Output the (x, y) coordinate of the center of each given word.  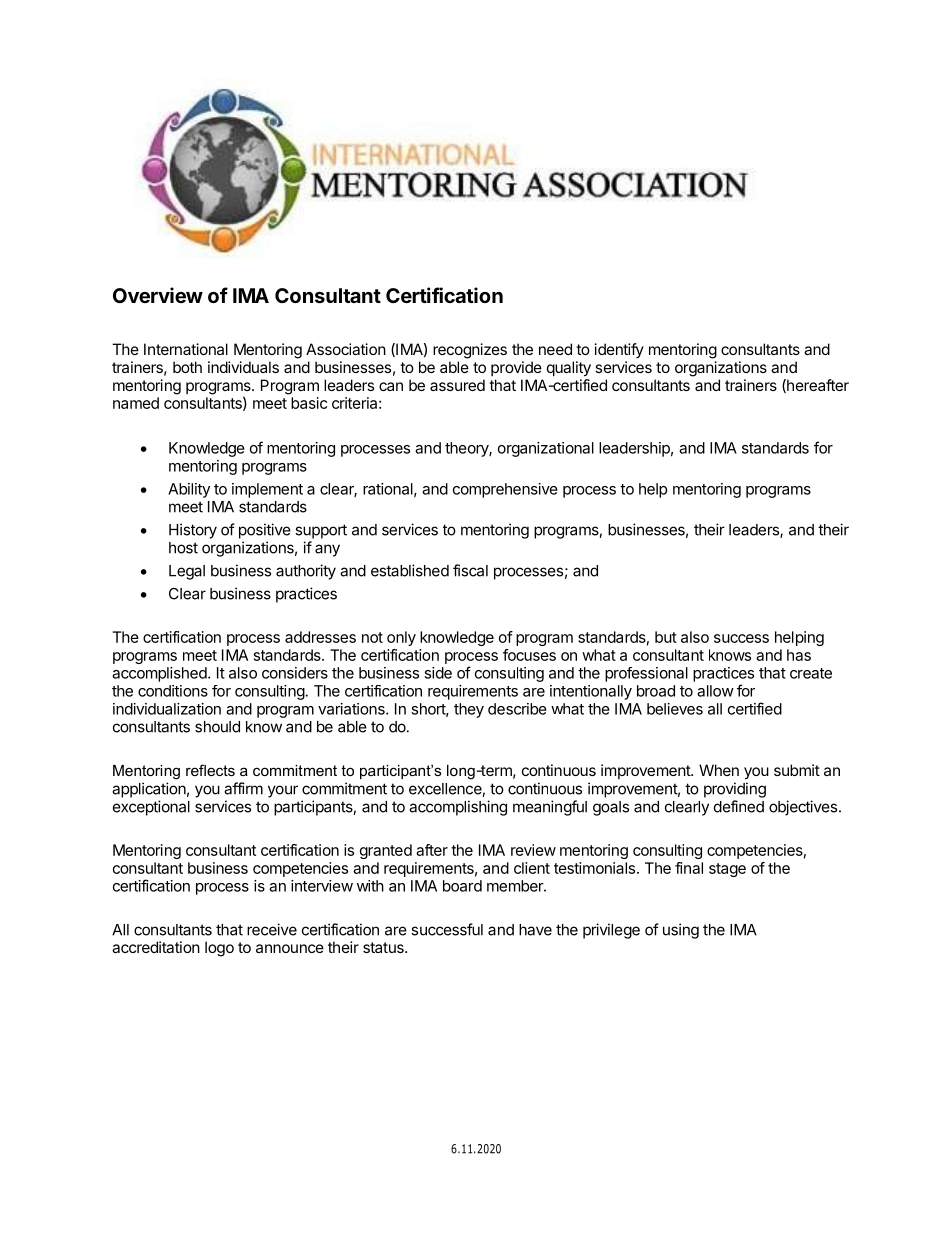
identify (619, 350)
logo (219, 949)
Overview (158, 295)
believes (675, 709)
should (217, 727)
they (469, 710)
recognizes (470, 351)
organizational (546, 449)
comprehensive (505, 490)
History (193, 531)
